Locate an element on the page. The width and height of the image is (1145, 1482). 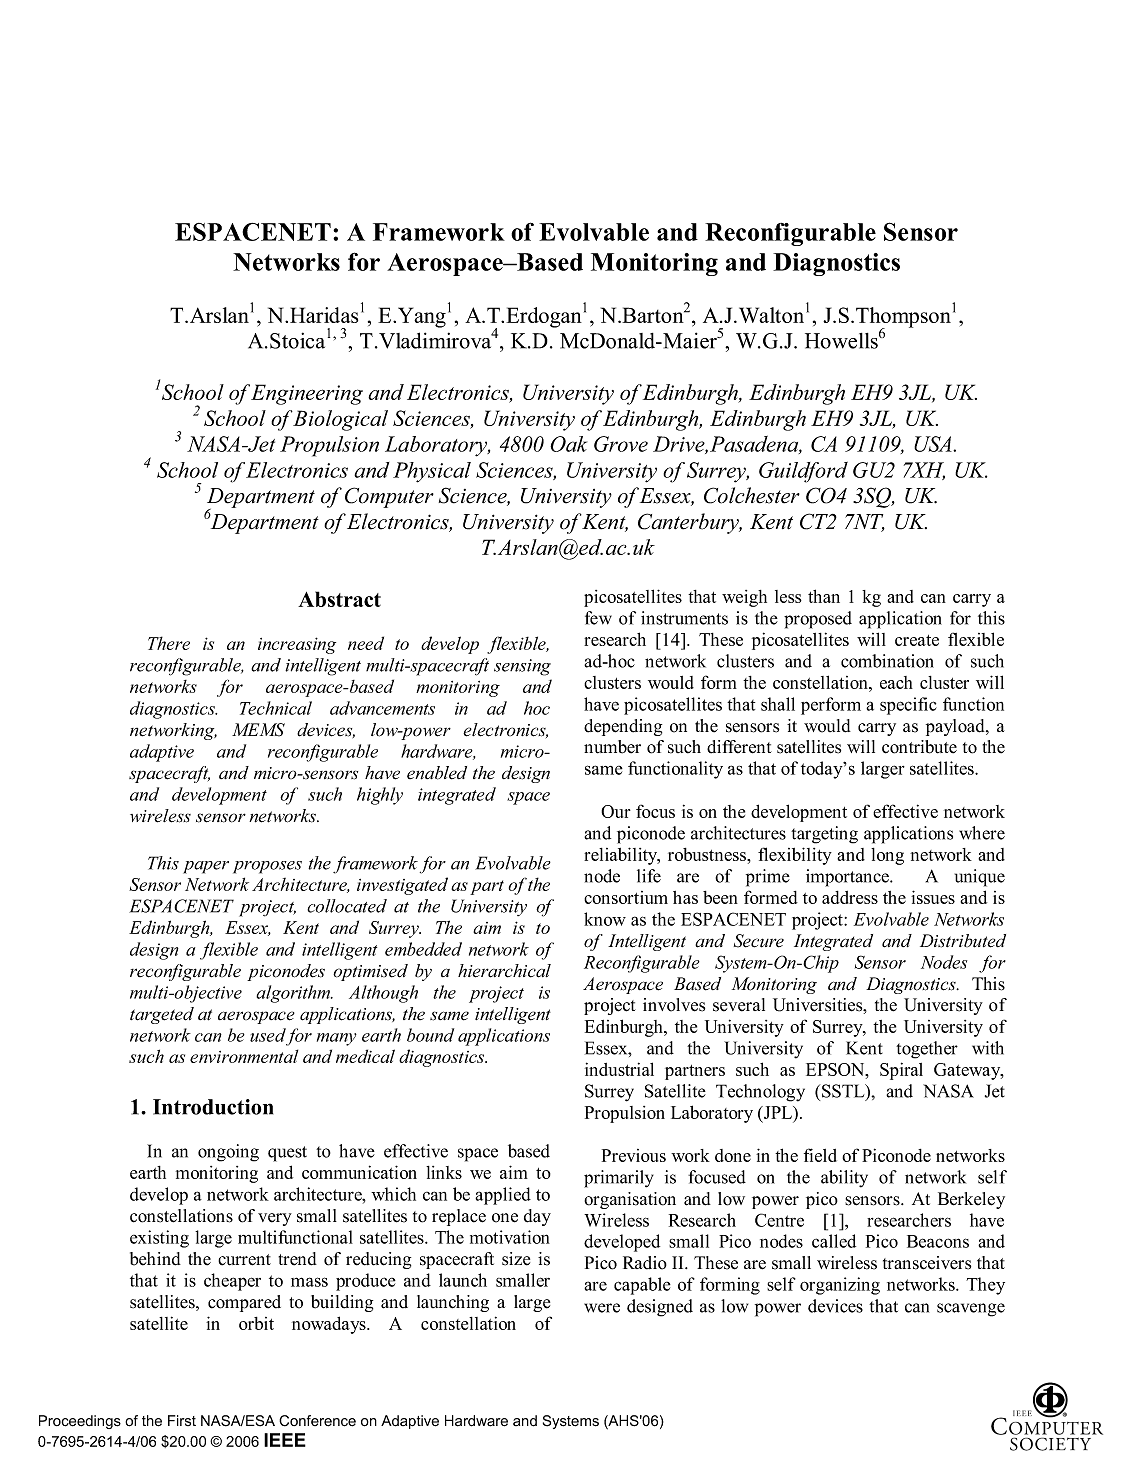
paper is located at coordinates (206, 867).
